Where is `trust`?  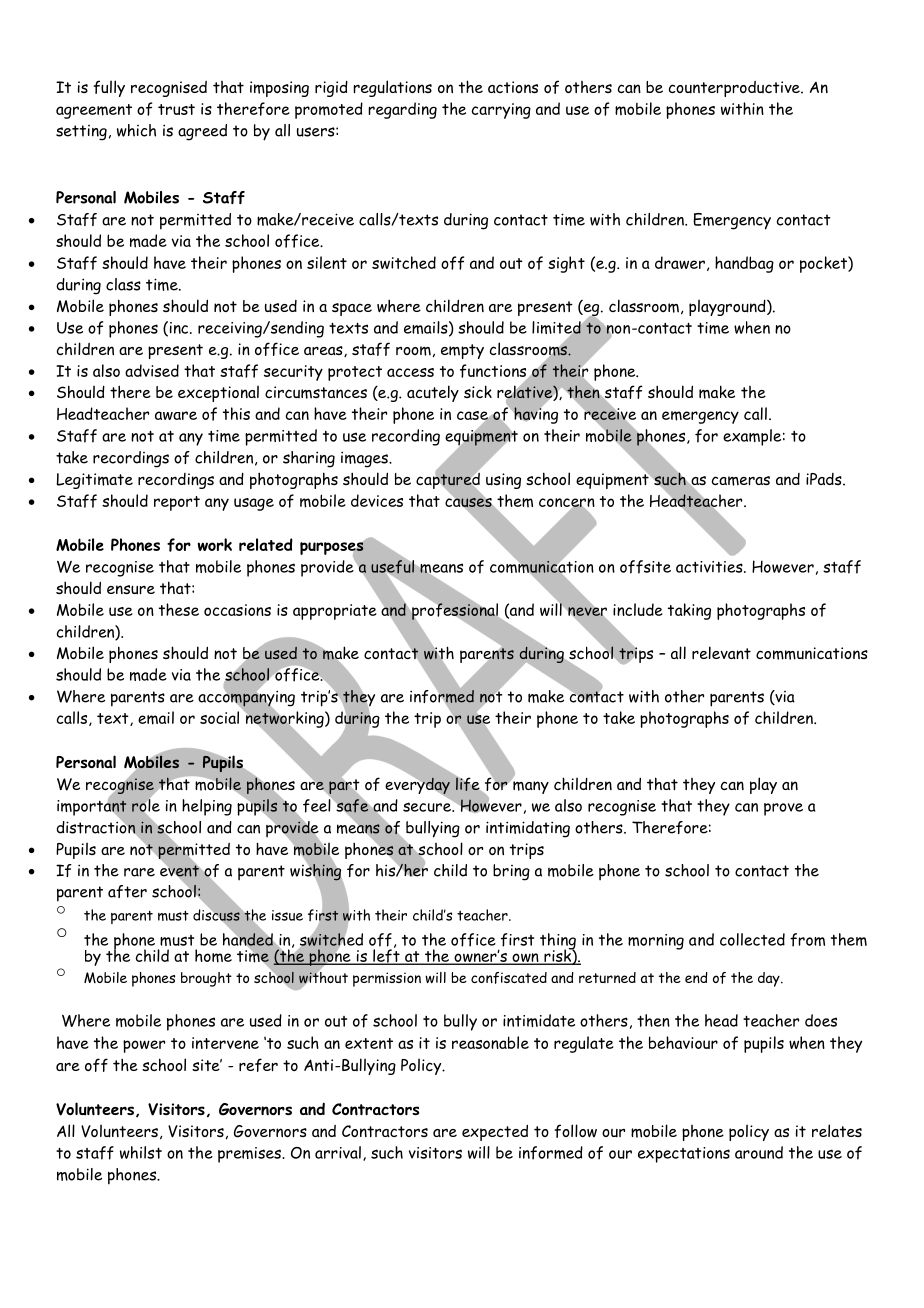 trust is located at coordinates (176, 109).
